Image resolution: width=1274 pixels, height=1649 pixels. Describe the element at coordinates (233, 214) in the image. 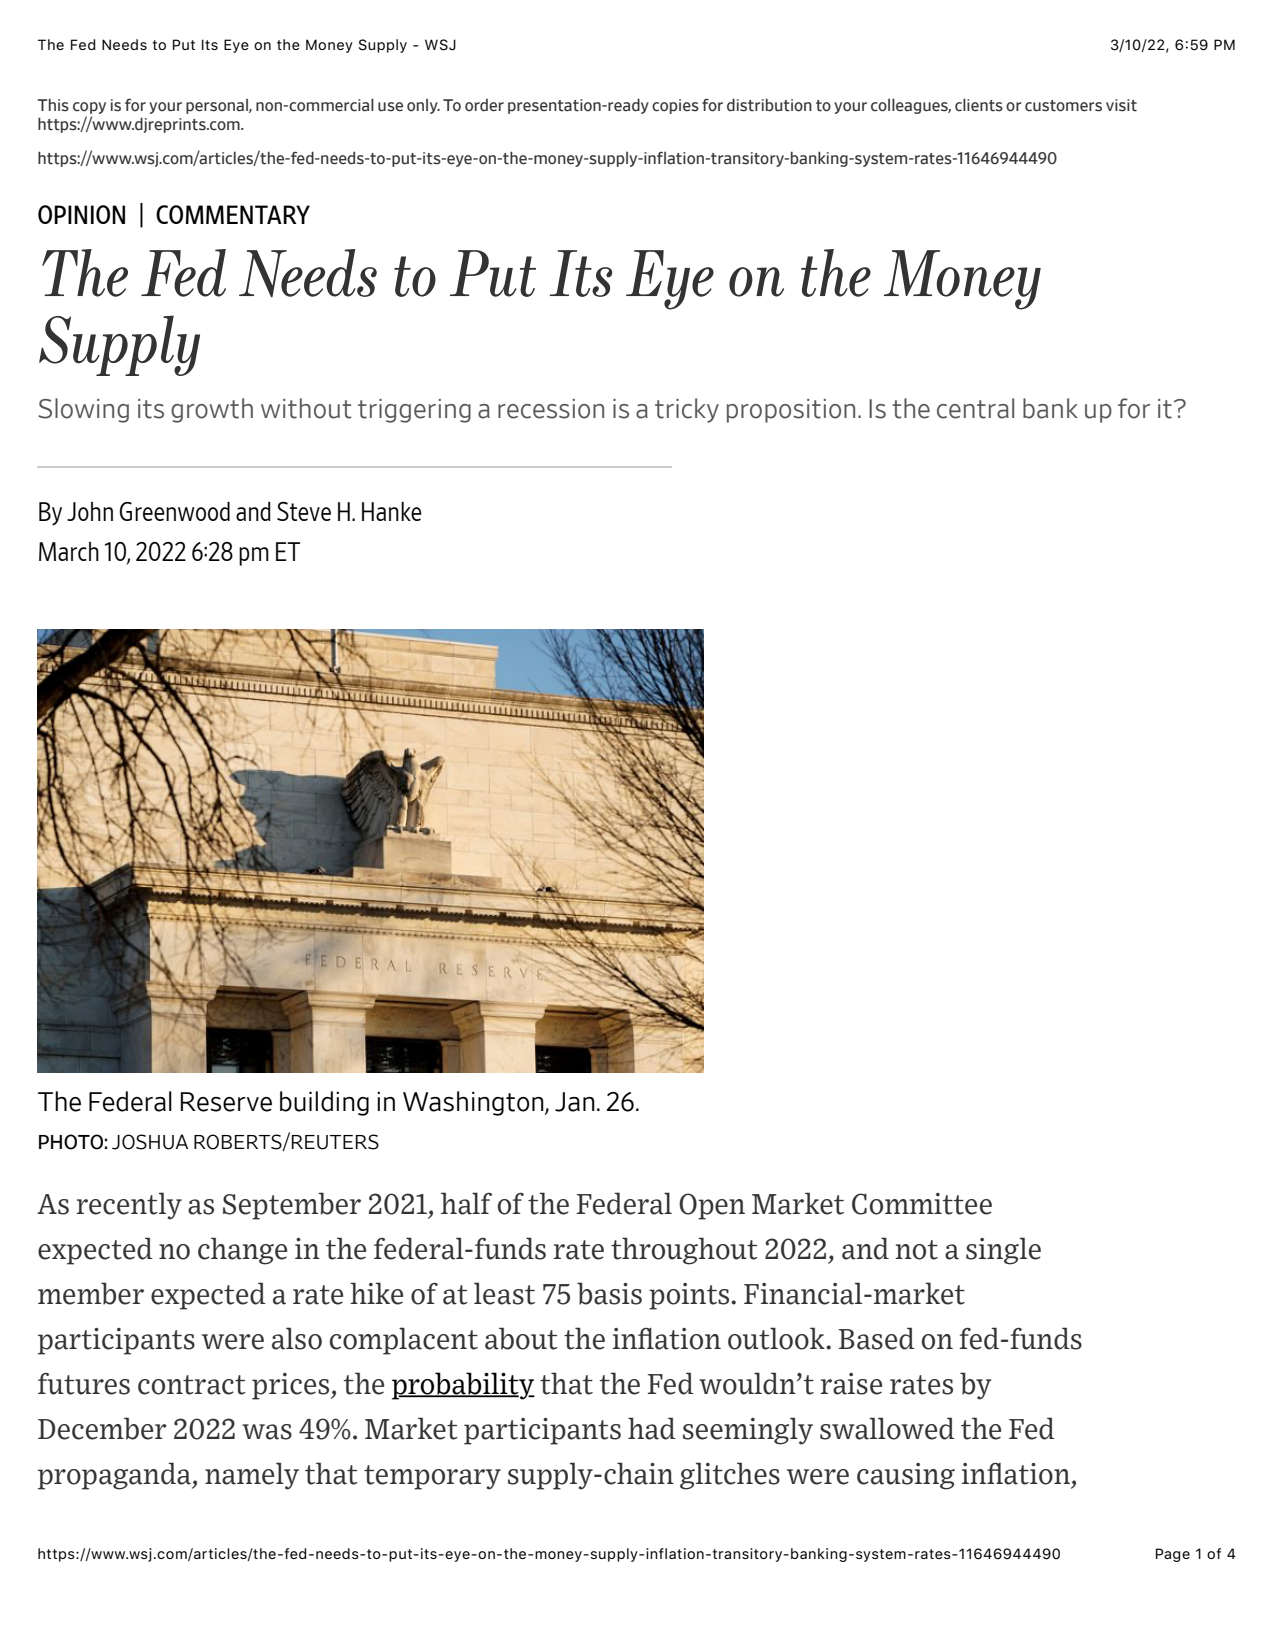

I see `COMMENTARY` at that location.
